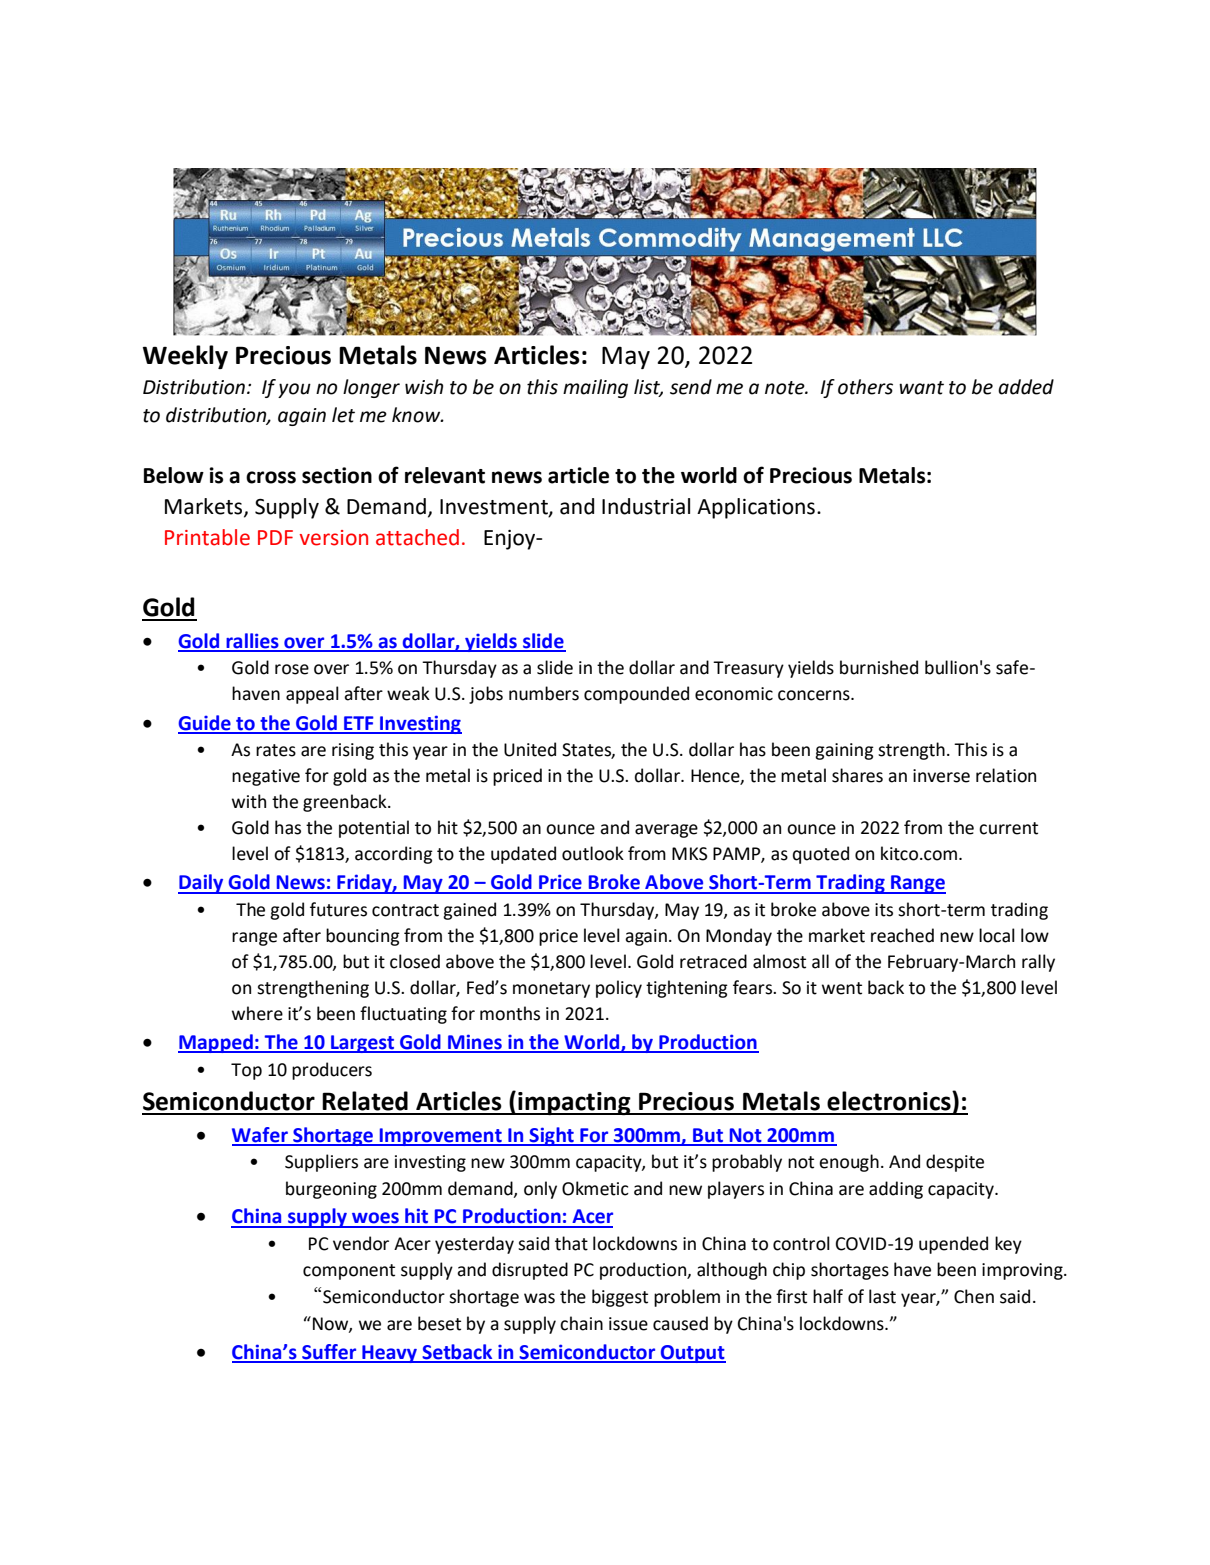  I want to click on you, so click(294, 390).
